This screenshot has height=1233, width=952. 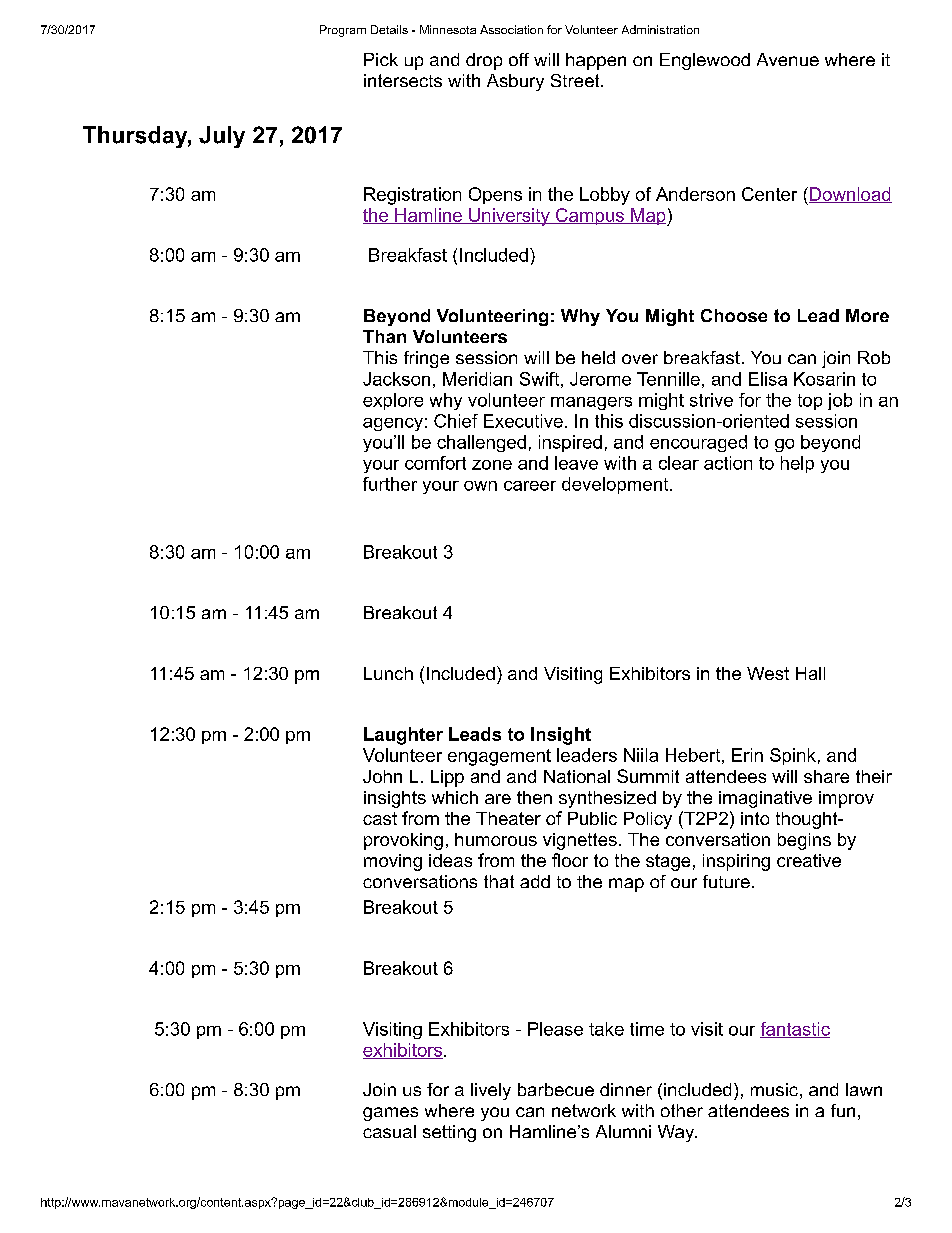 What do you see at coordinates (774, 1089) in the screenshot?
I see `music` at bounding box center [774, 1089].
